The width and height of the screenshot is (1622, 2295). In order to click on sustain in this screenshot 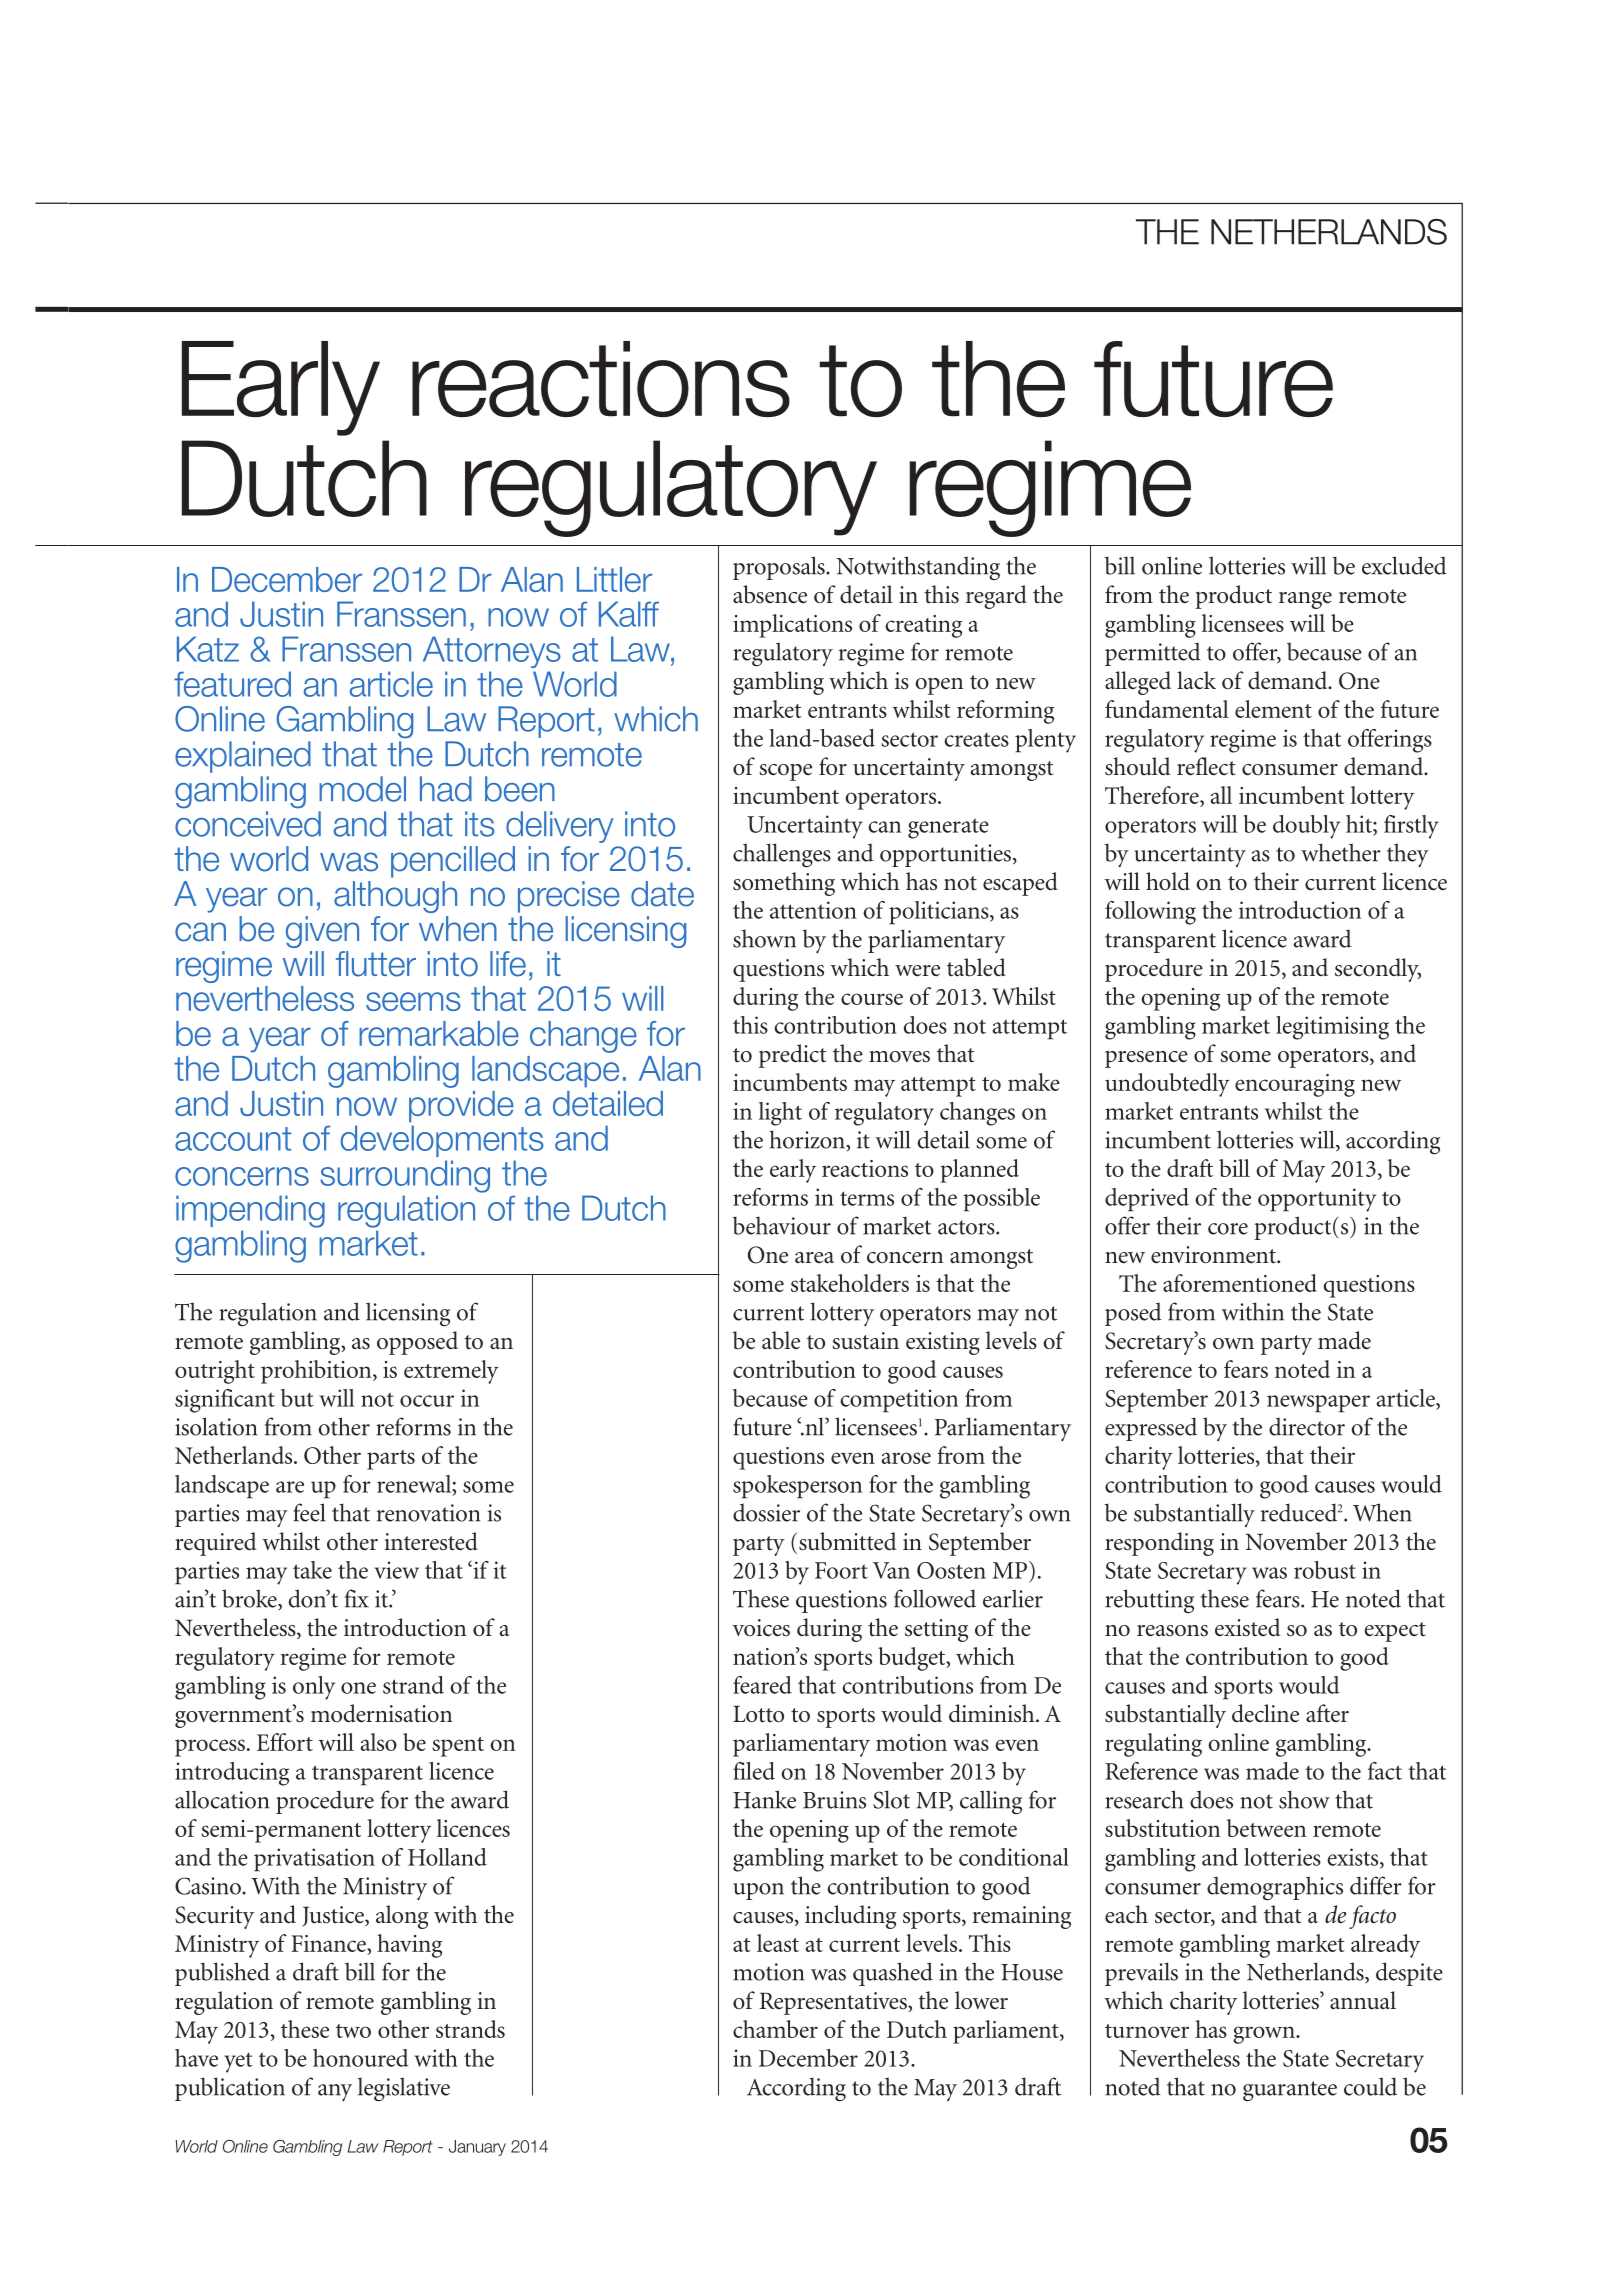, I will do `click(865, 1341)`.
